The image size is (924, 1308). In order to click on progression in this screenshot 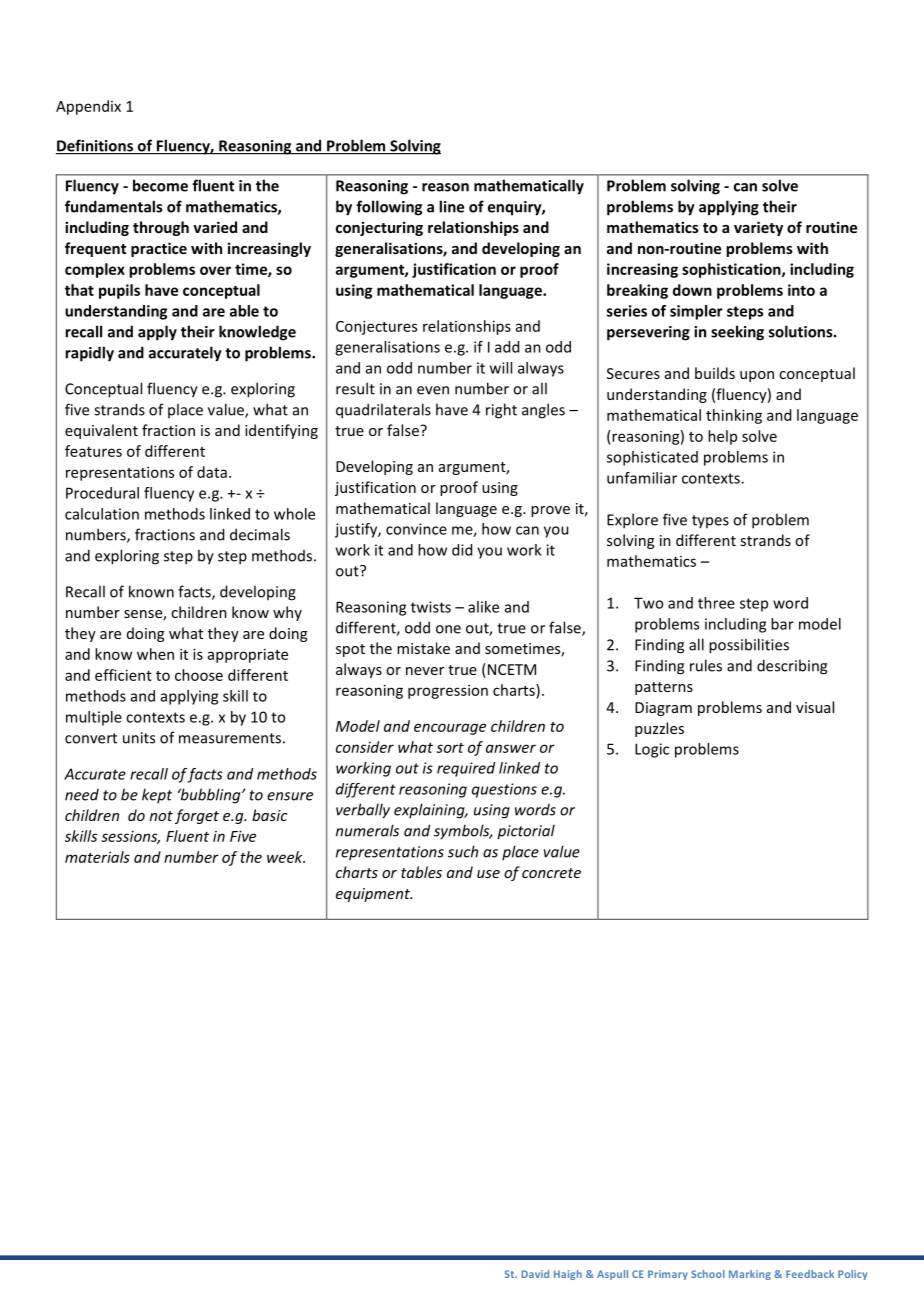, I will do `click(448, 691)`.
